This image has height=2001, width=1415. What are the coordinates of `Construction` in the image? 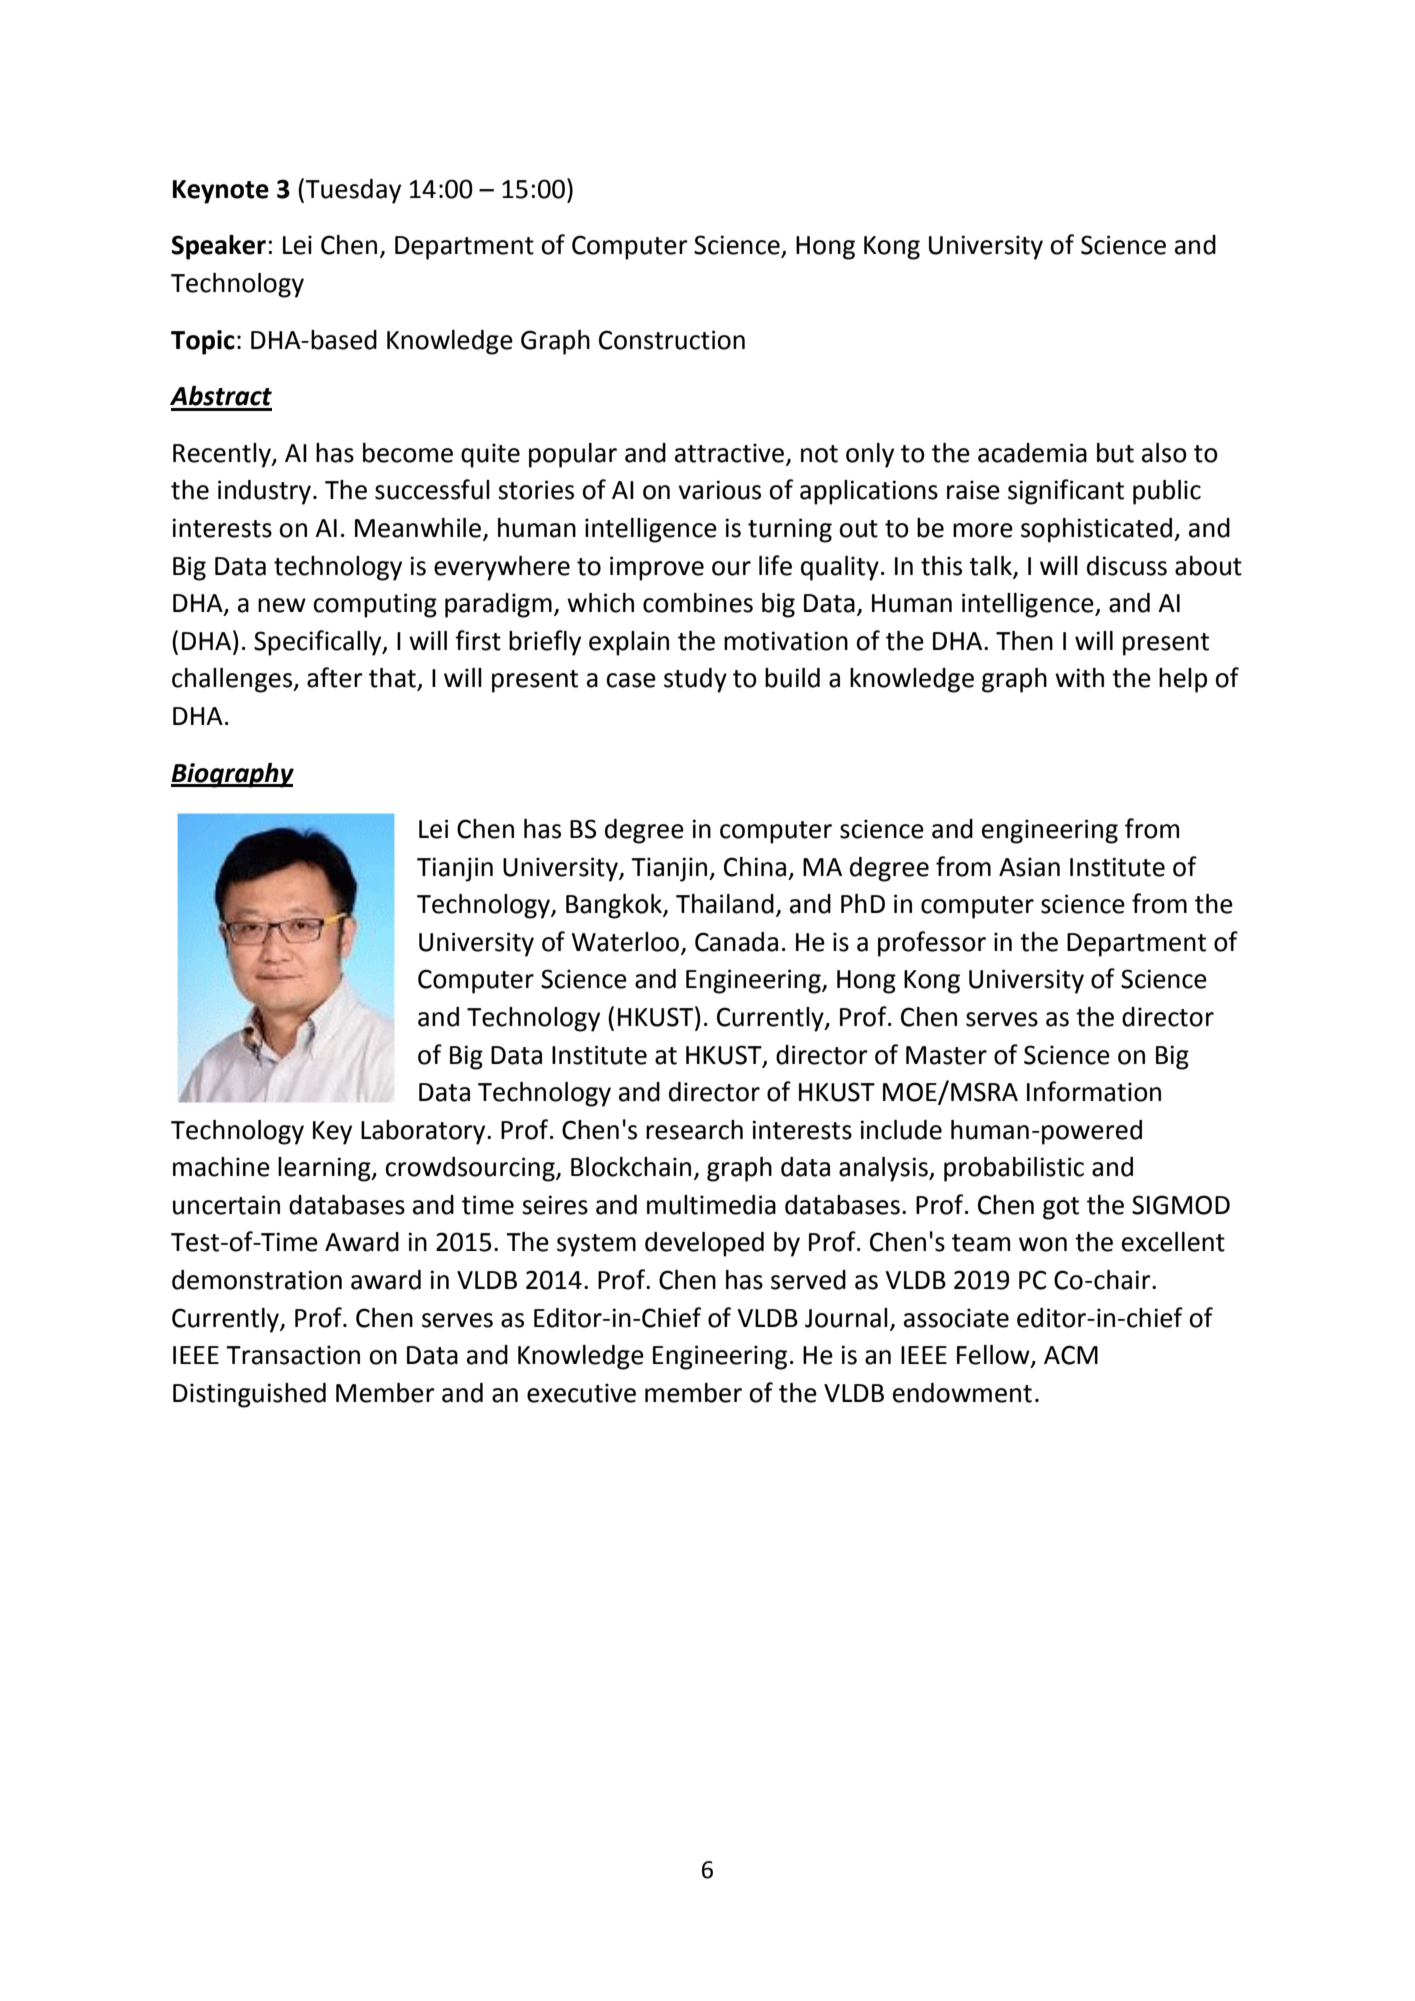 It's located at (672, 340).
